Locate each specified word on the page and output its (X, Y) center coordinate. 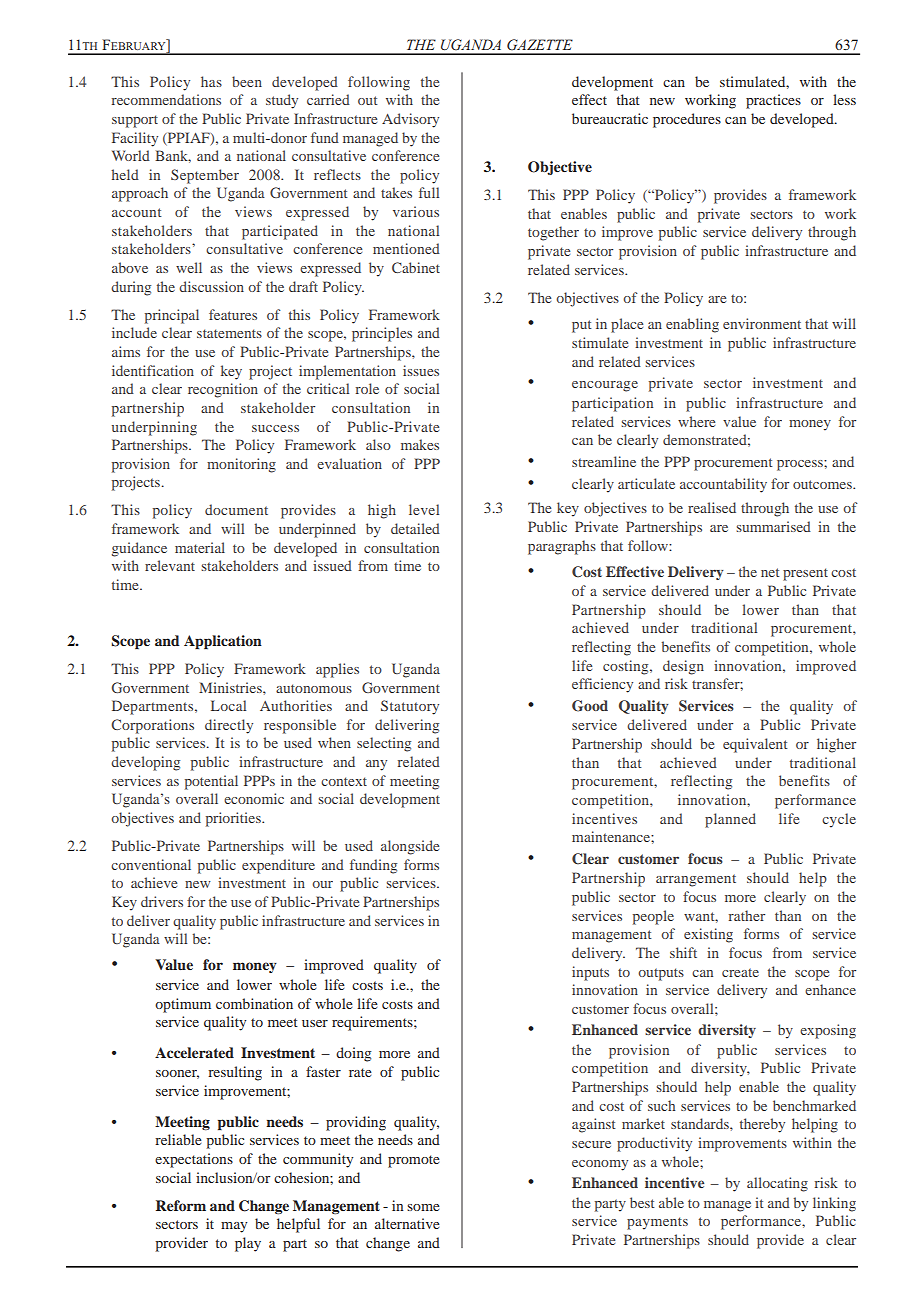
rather (747, 915)
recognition (223, 390)
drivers (162, 901)
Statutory (410, 707)
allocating (777, 1184)
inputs (590, 973)
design (683, 667)
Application (223, 642)
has (211, 81)
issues (421, 370)
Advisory (410, 120)
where (696, 421)
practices (773, 101)
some (423, 1207)
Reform (181, 1205)
